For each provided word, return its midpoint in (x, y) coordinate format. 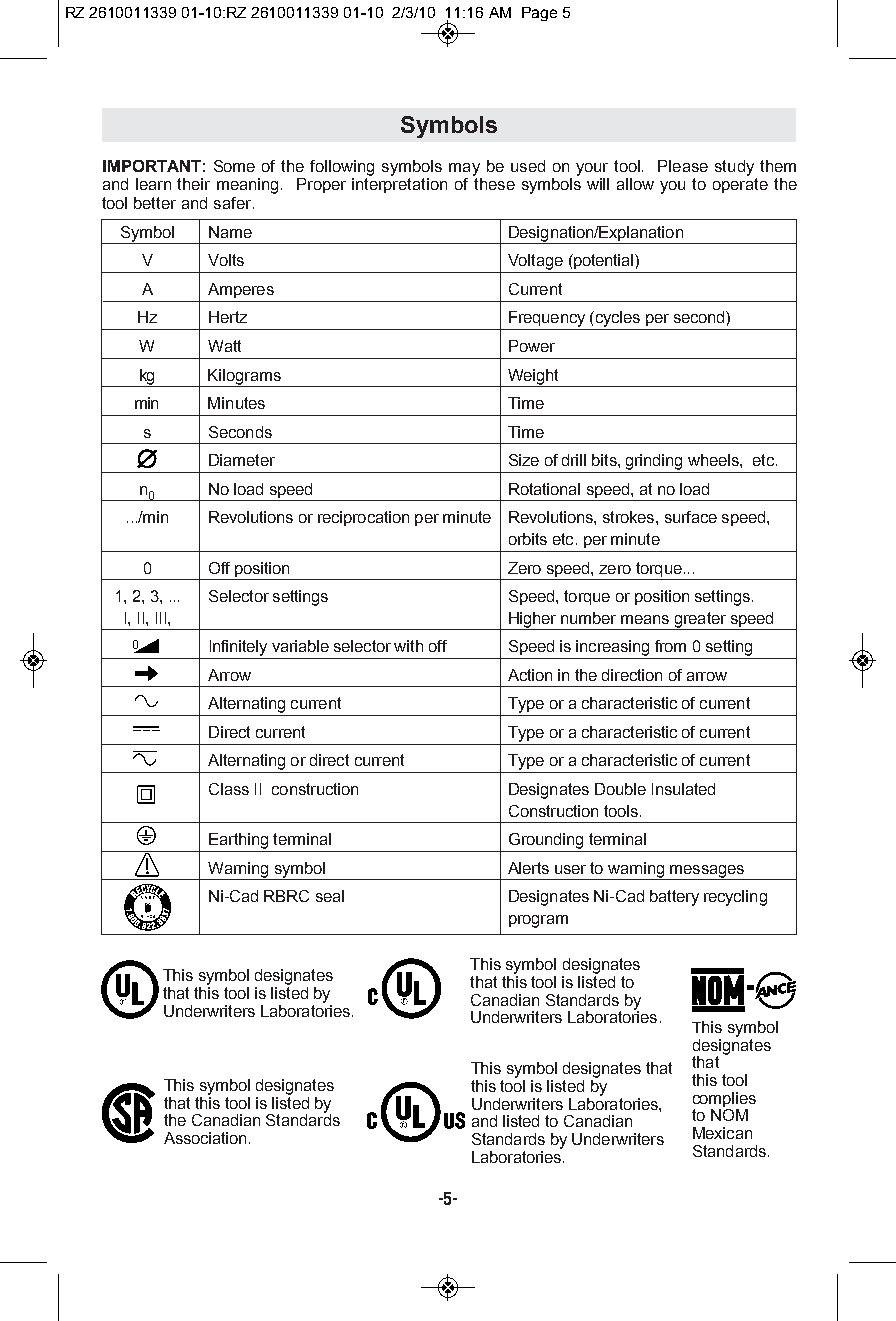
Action (530, 675)
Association (205, 1138)
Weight (533, 377)
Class (229, 789)
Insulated (683, 789)
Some (234, 166)
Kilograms (244, 377)
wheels (714, 460)
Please (683, 166)
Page (539, 14)
